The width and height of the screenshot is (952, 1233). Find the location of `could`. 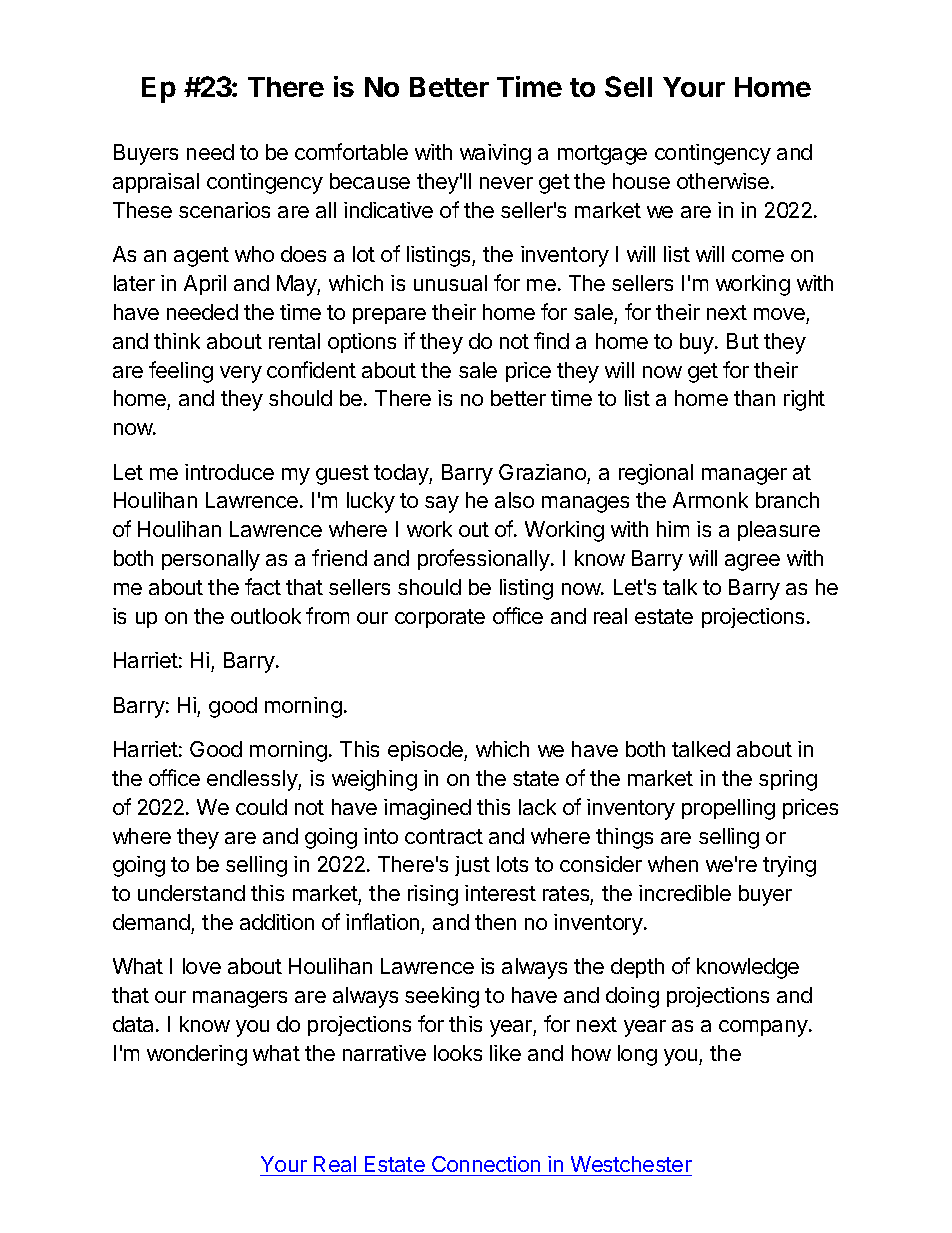

could is located at coordinates (261, 807).
